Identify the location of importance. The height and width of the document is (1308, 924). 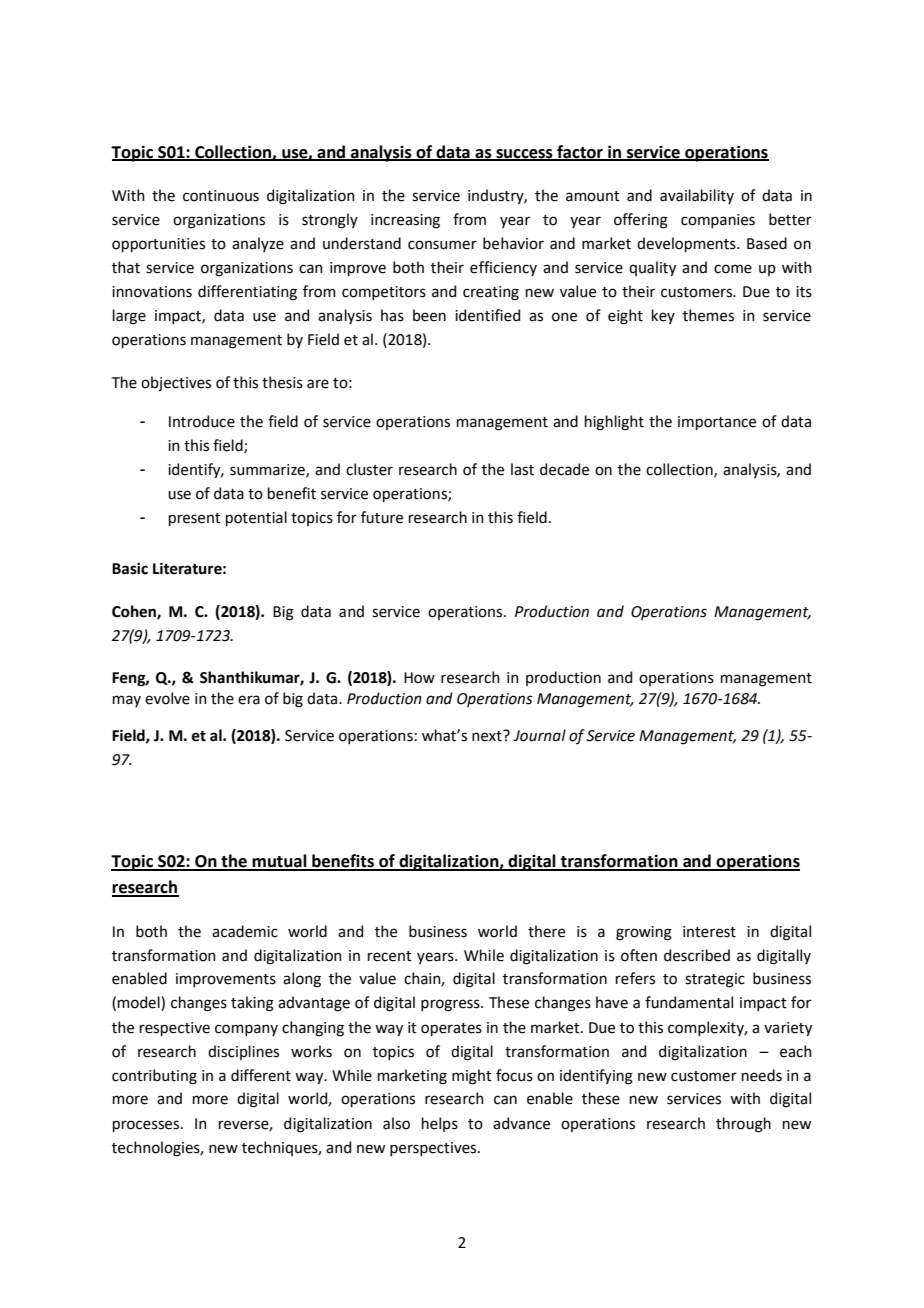
(717, 423).
